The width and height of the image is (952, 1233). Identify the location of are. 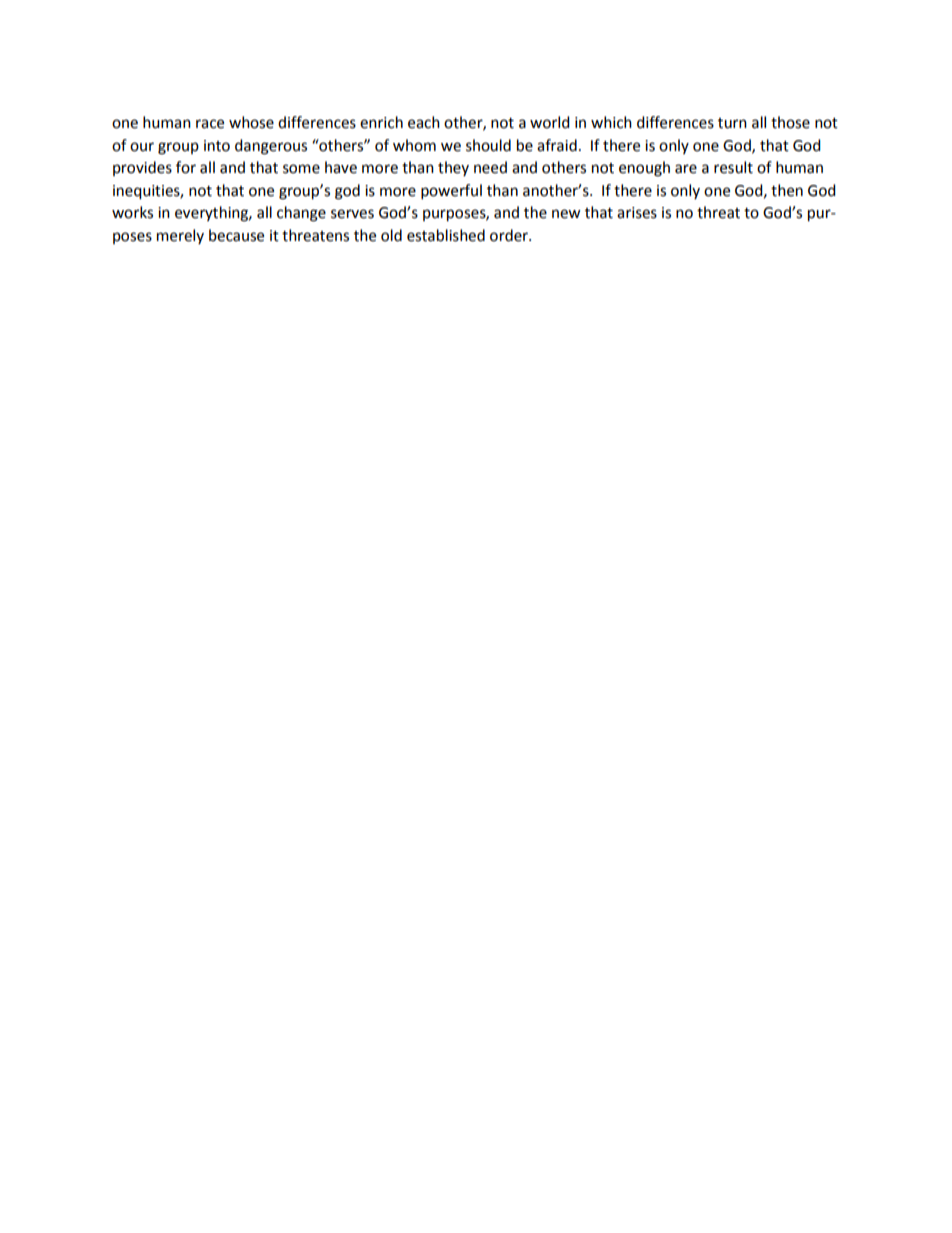
(686, 169).
